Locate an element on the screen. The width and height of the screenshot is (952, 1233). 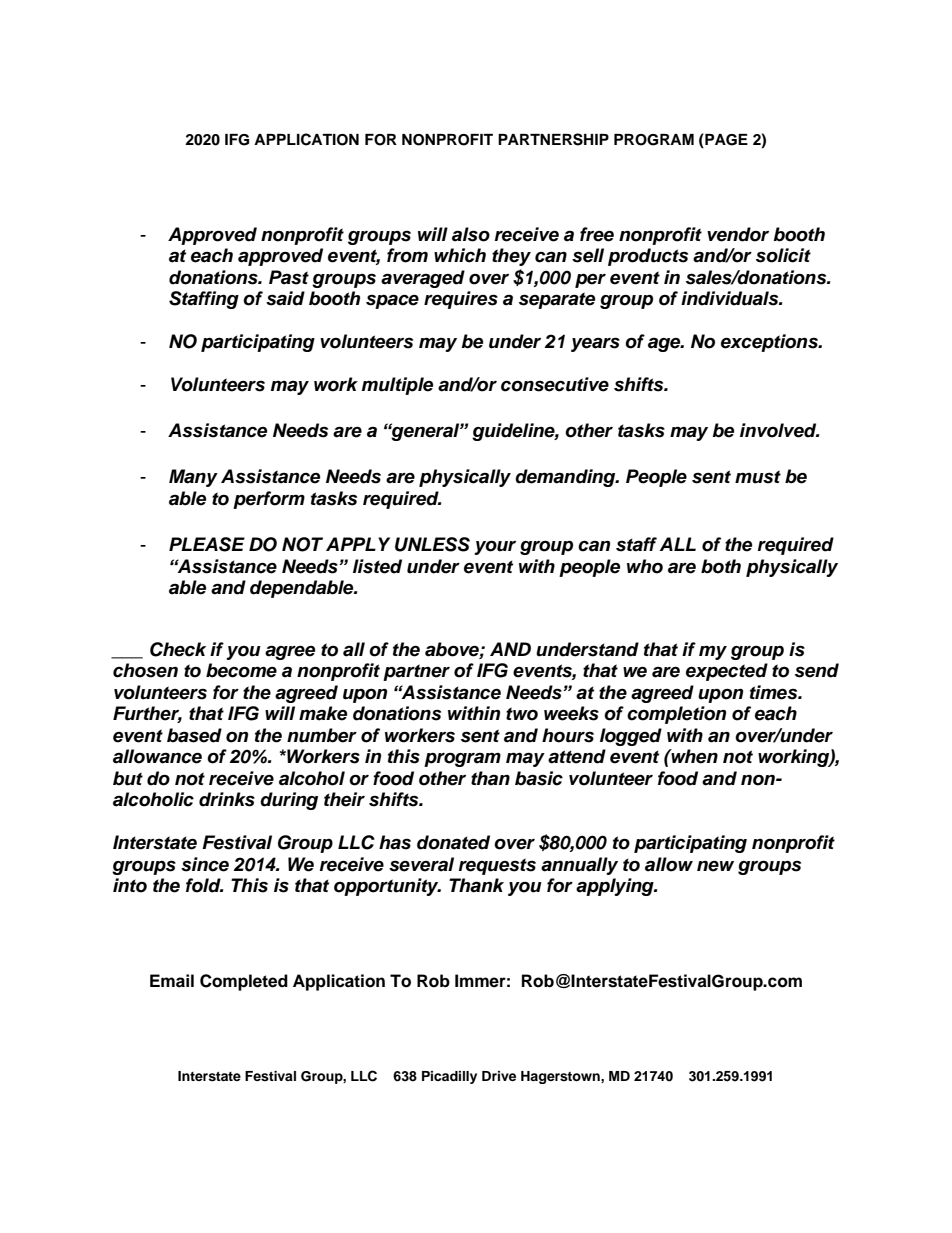
also is located at coordinates (471, 234).
